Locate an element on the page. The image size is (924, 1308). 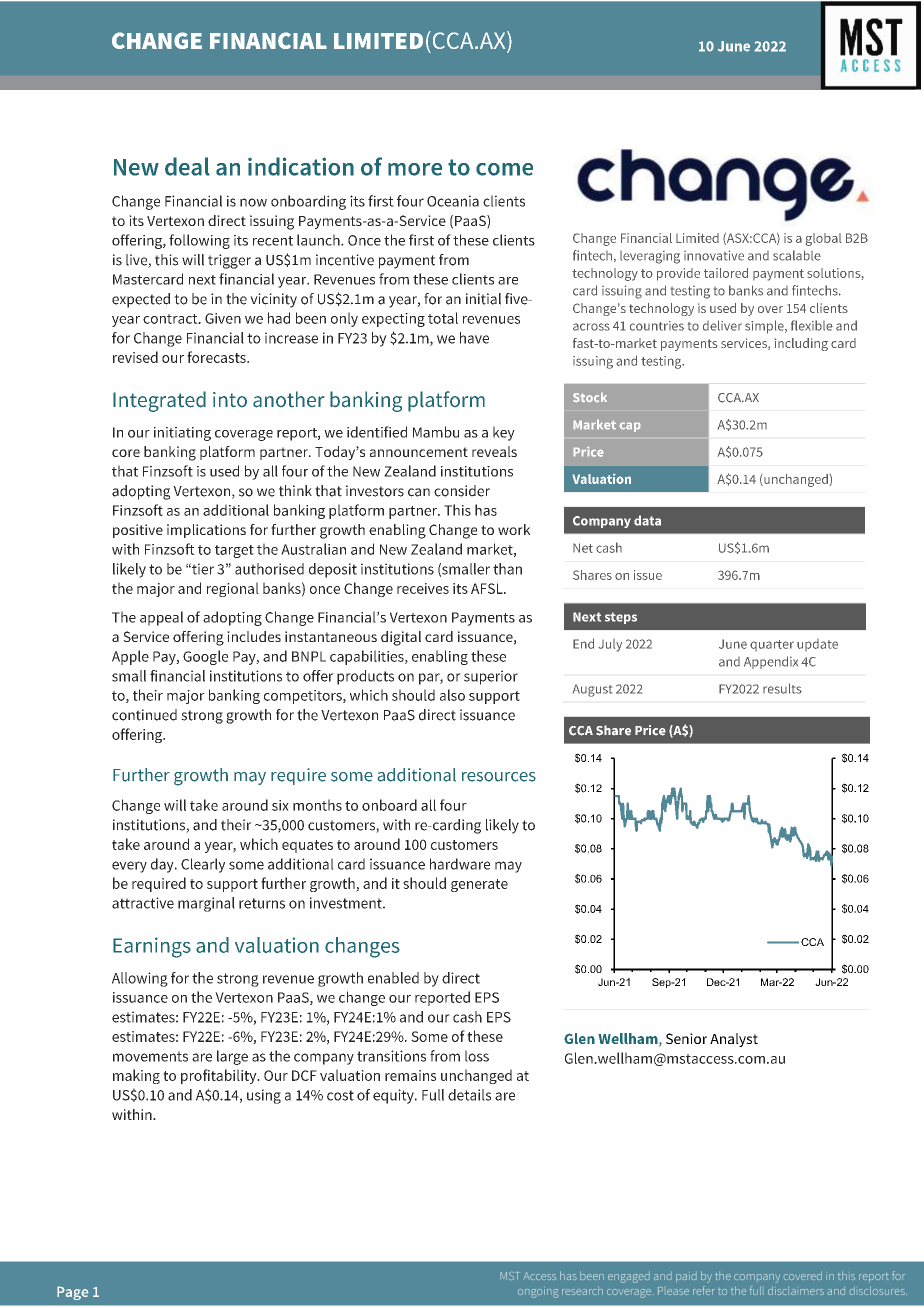
deal is located at coordinates (187, 166).
